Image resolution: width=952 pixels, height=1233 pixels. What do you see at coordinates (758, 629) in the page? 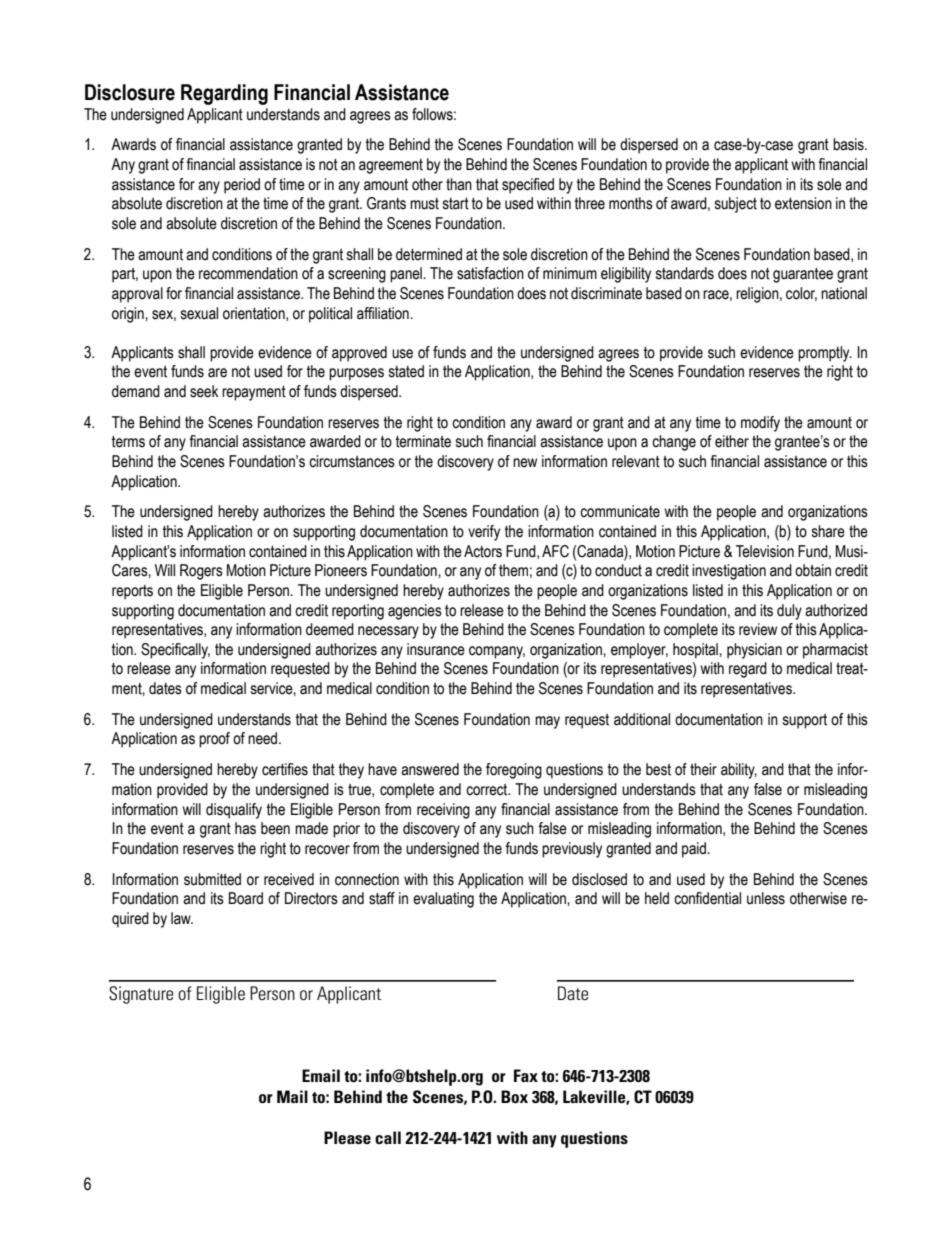
I see `review` at bounding box center [758, 629].
